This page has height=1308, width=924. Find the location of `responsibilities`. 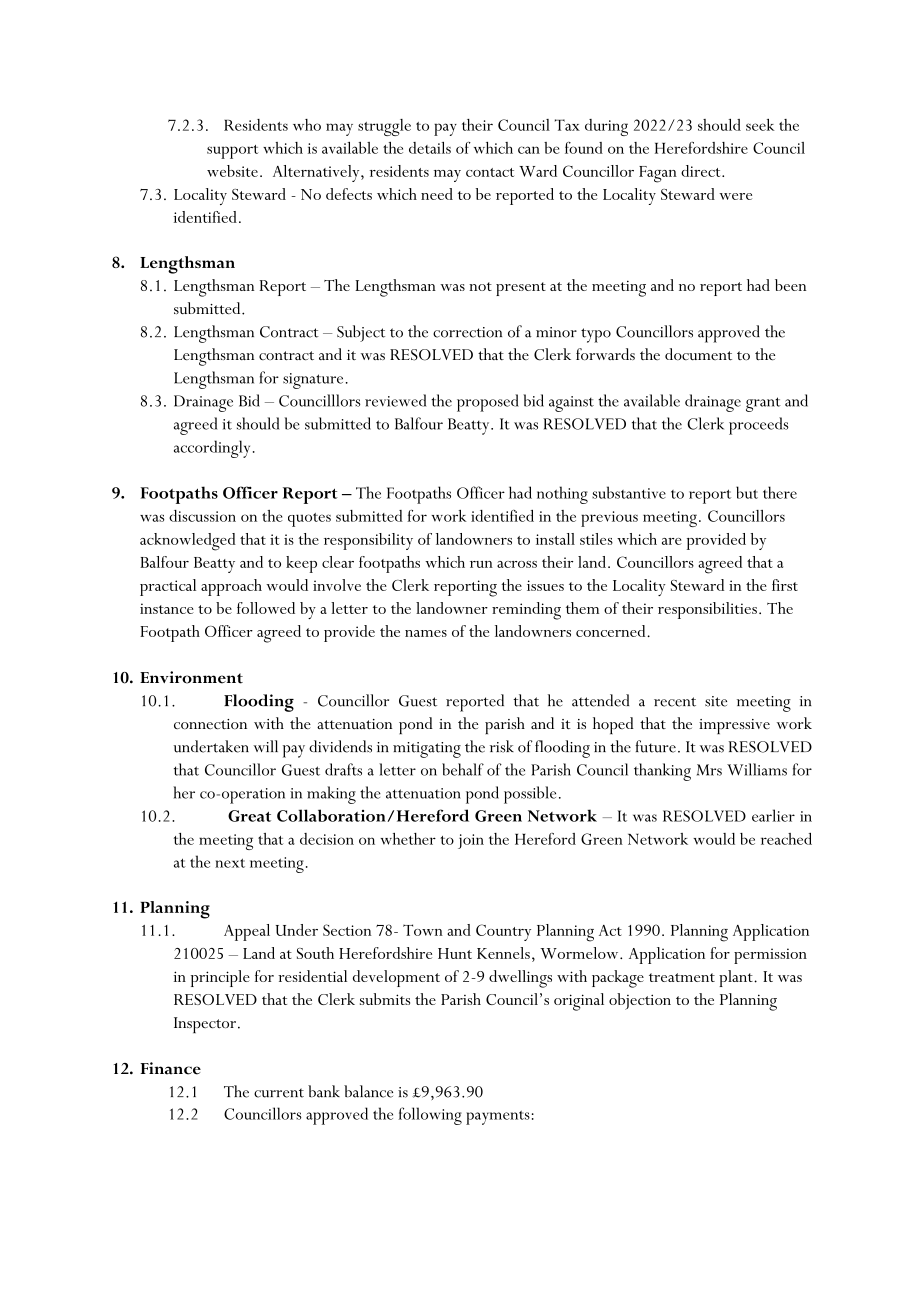

responsibilities is located at coordinates (707, 610).
